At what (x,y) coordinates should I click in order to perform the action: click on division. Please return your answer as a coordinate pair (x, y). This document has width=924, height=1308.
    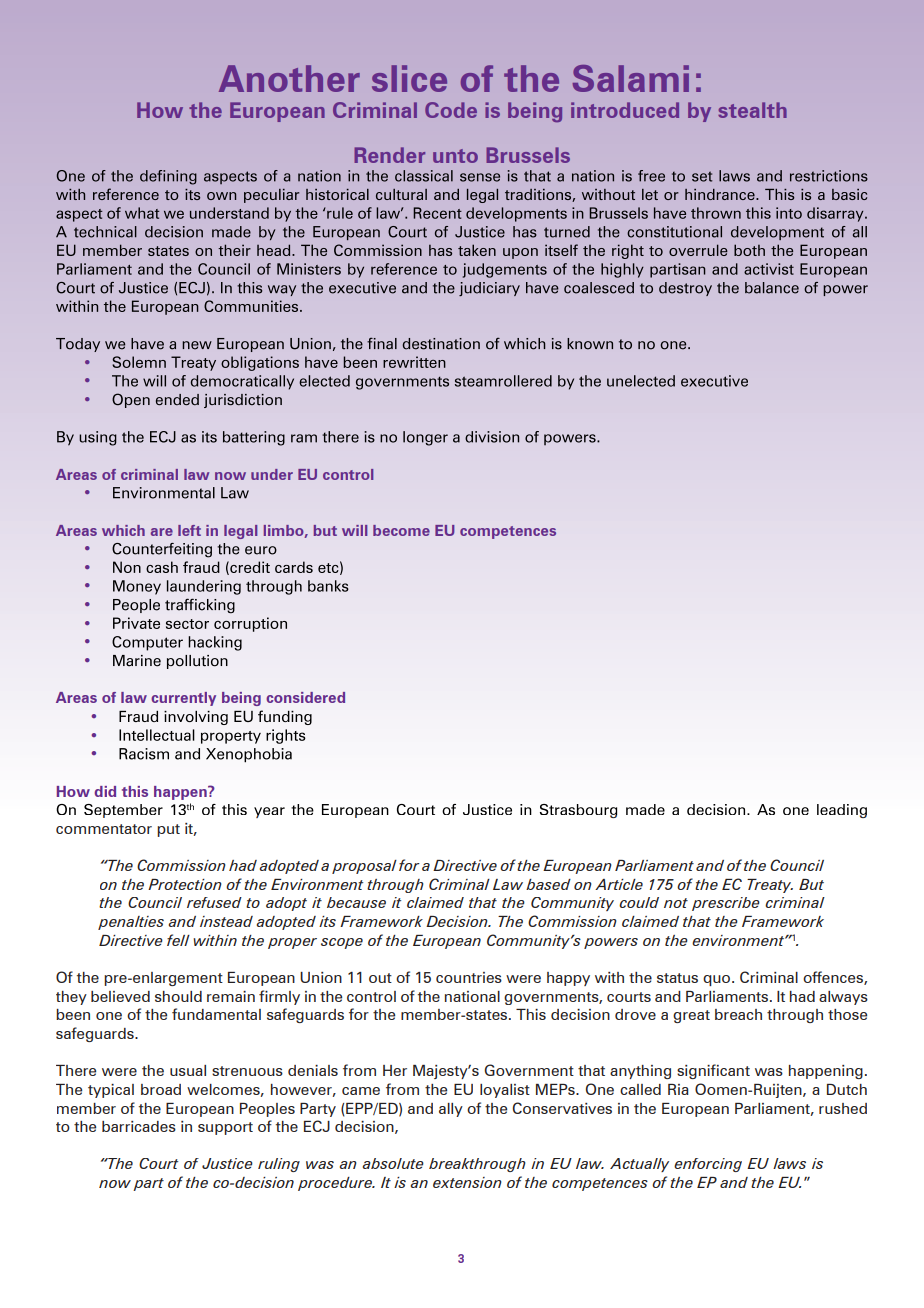
    Looking at the image, I should click on (492, 437).
